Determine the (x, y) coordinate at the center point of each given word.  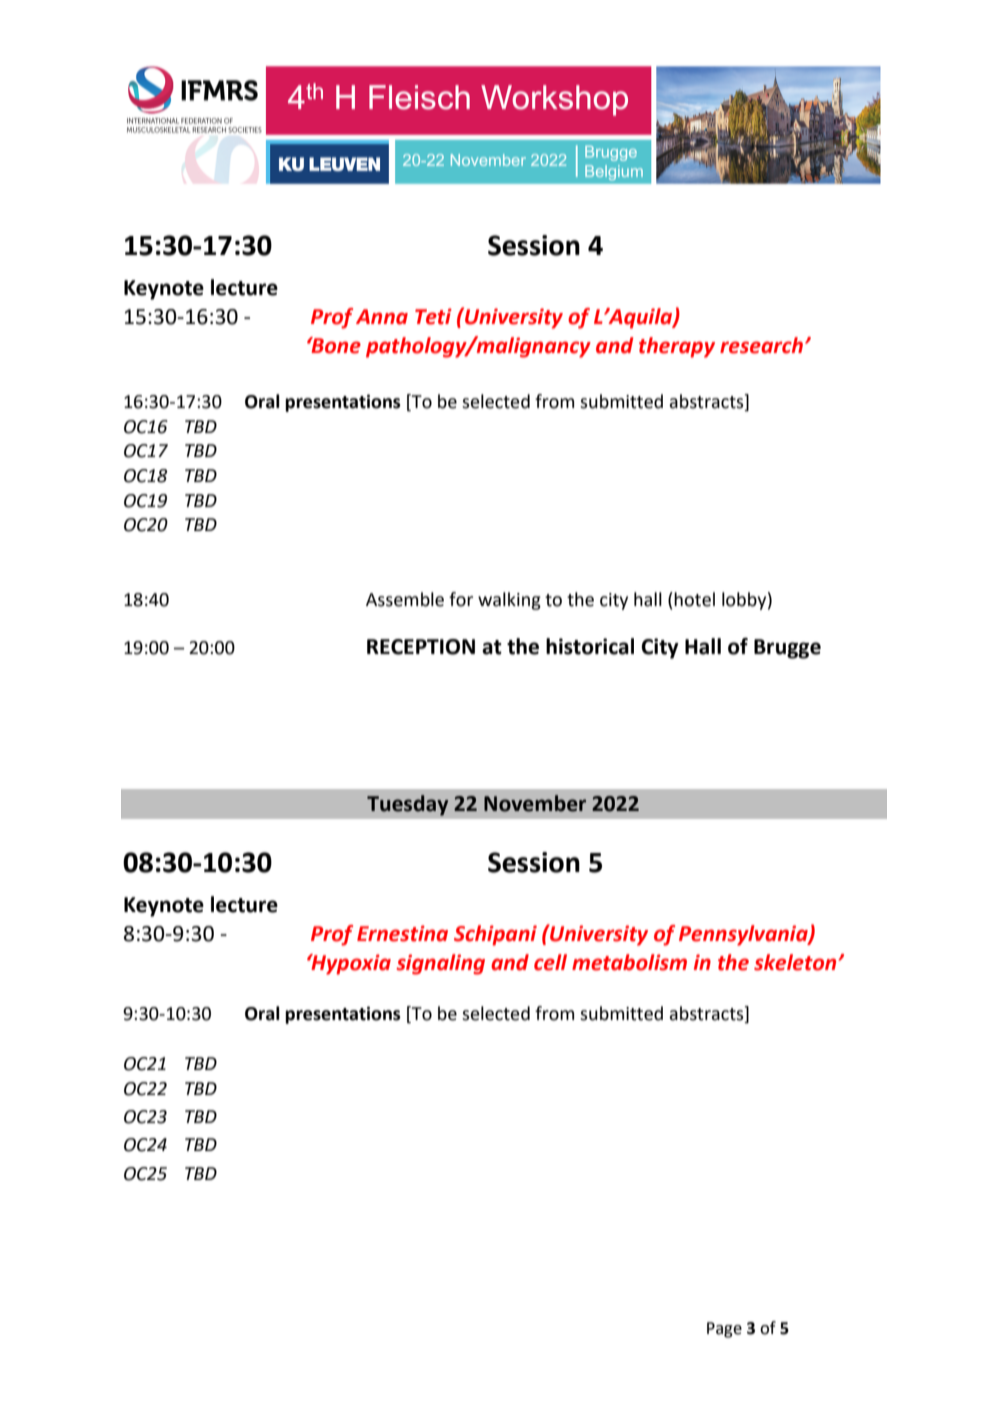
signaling (440, 964)
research (761, 345)
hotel (694, 599)
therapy (677, 347)
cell (550, 962)
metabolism (629, 962)
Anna (382, 317)
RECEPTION (421, 647)
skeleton (795, 962)
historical (590, 646)
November (535, 803)
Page (724, 1330)
